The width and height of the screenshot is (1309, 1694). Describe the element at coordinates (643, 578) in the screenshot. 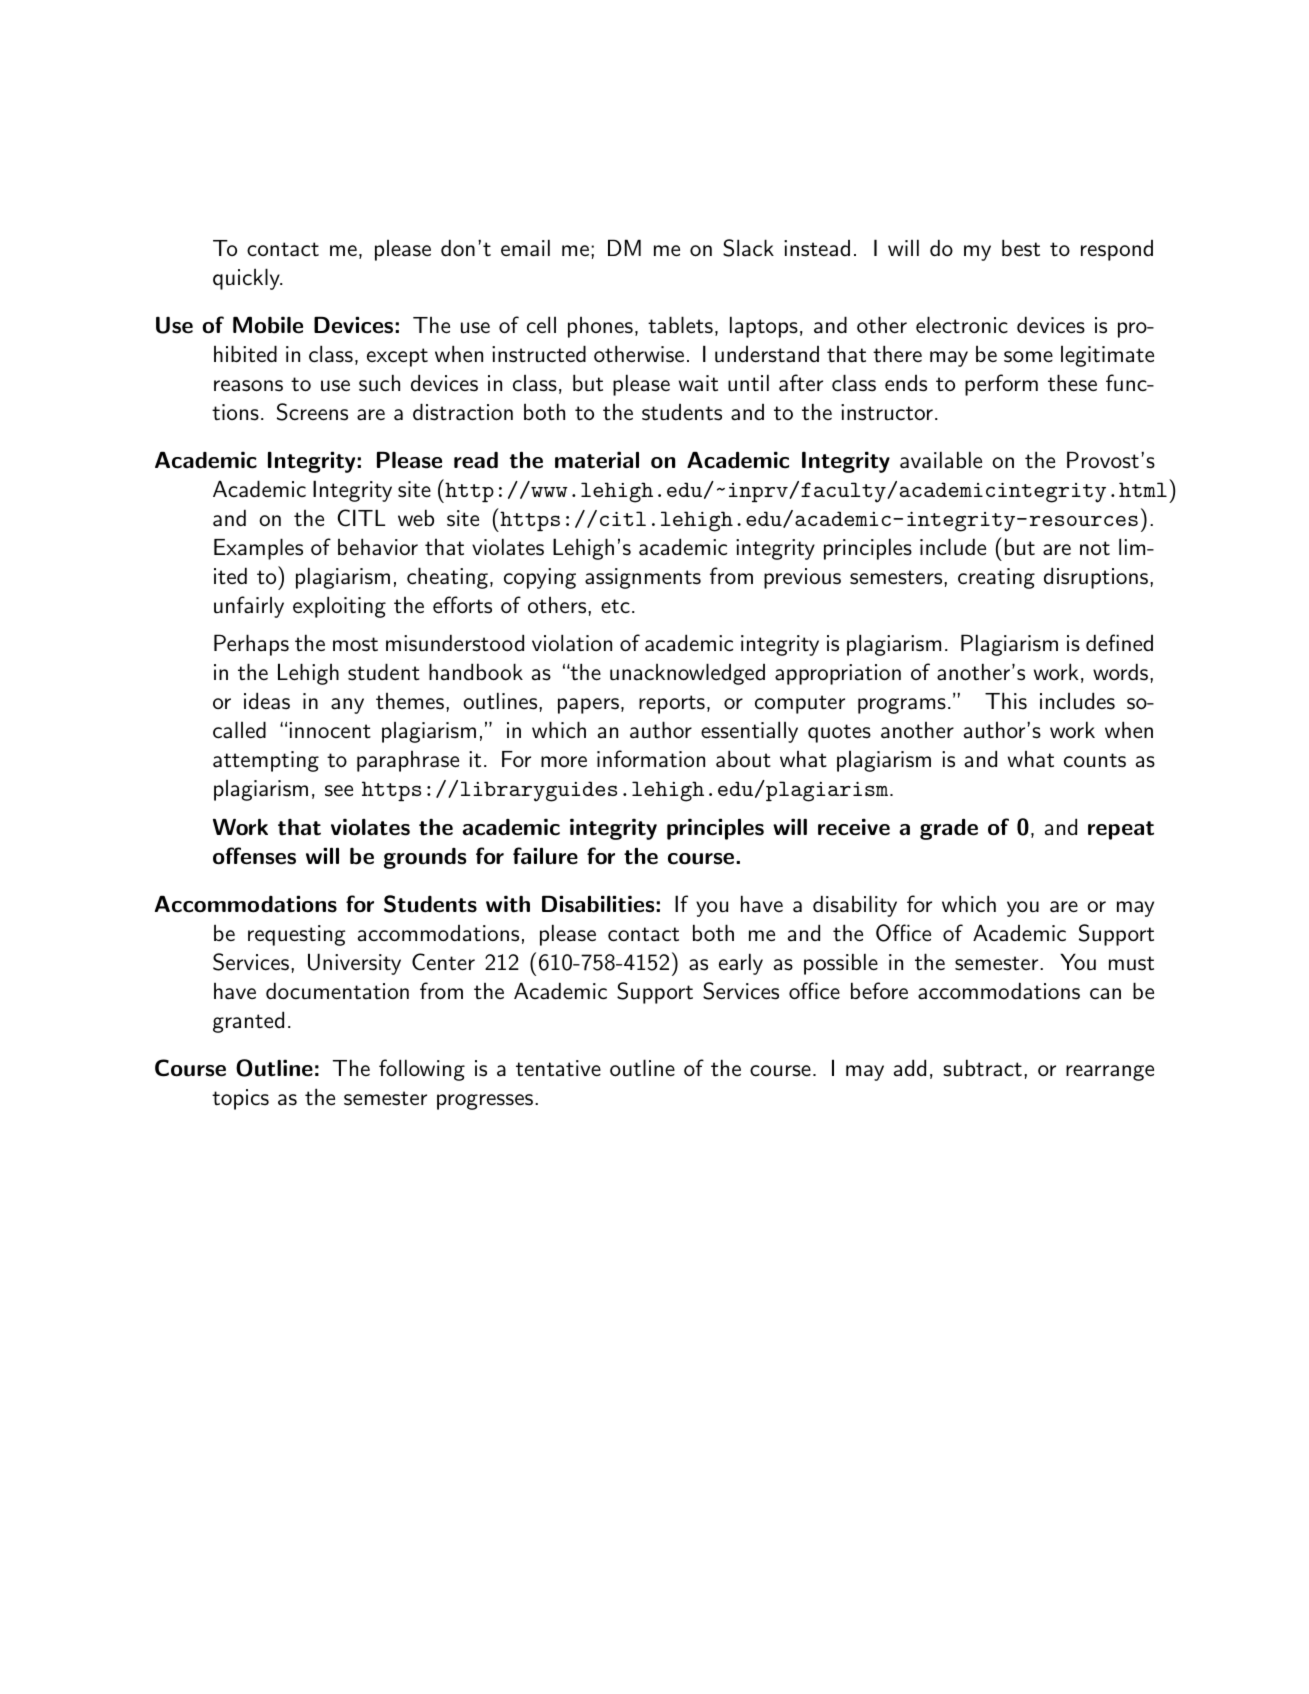

I see `assignments` at that location.
